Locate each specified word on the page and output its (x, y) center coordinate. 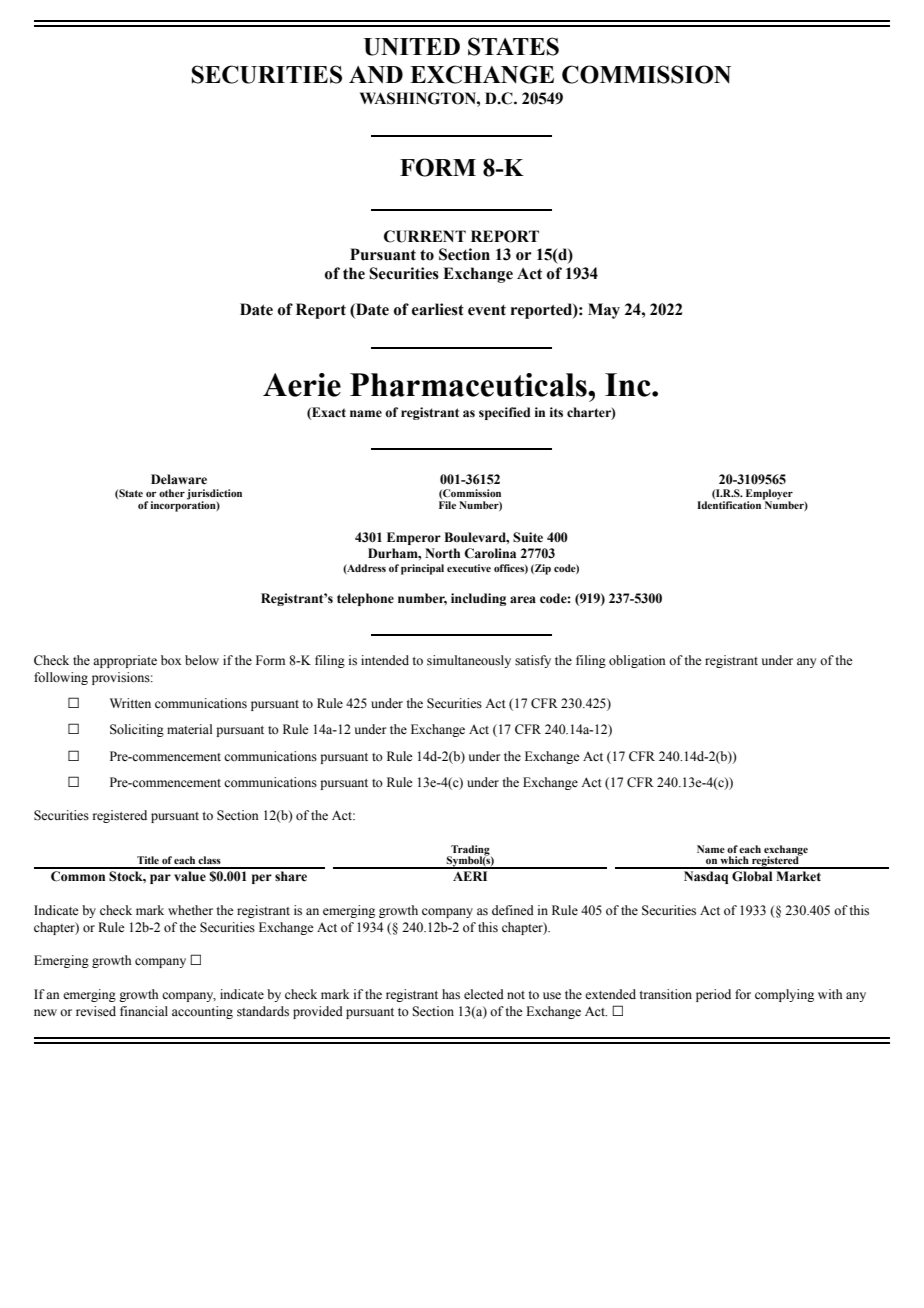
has (451, 994)
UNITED (412, 47)
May (604, 311)
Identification (729, 505)
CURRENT (425, 236)
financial (144, 1011)
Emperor (414, 538)
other (172, 493)
